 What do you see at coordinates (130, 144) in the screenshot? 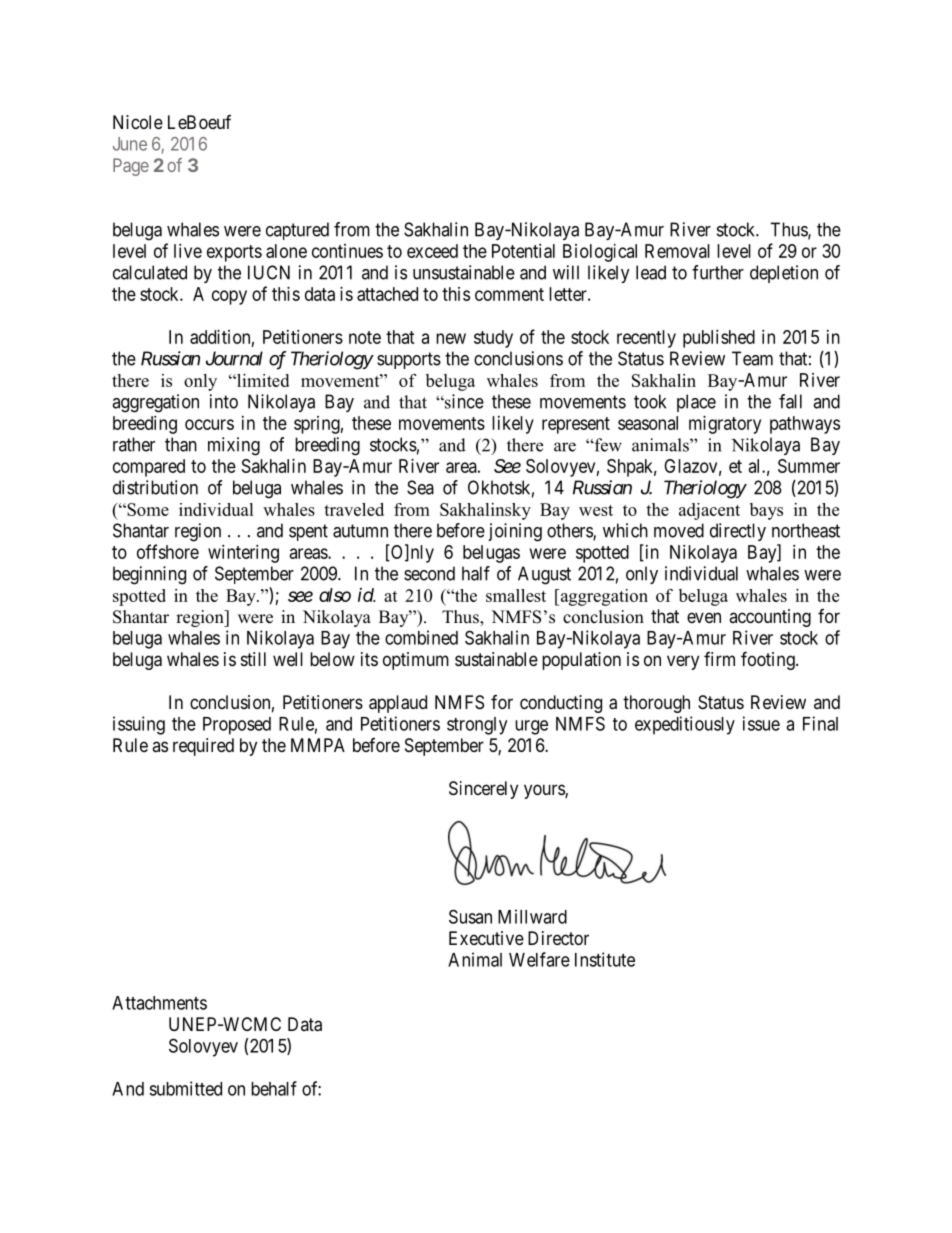
I see `June` at bounding box center [130, 144].
